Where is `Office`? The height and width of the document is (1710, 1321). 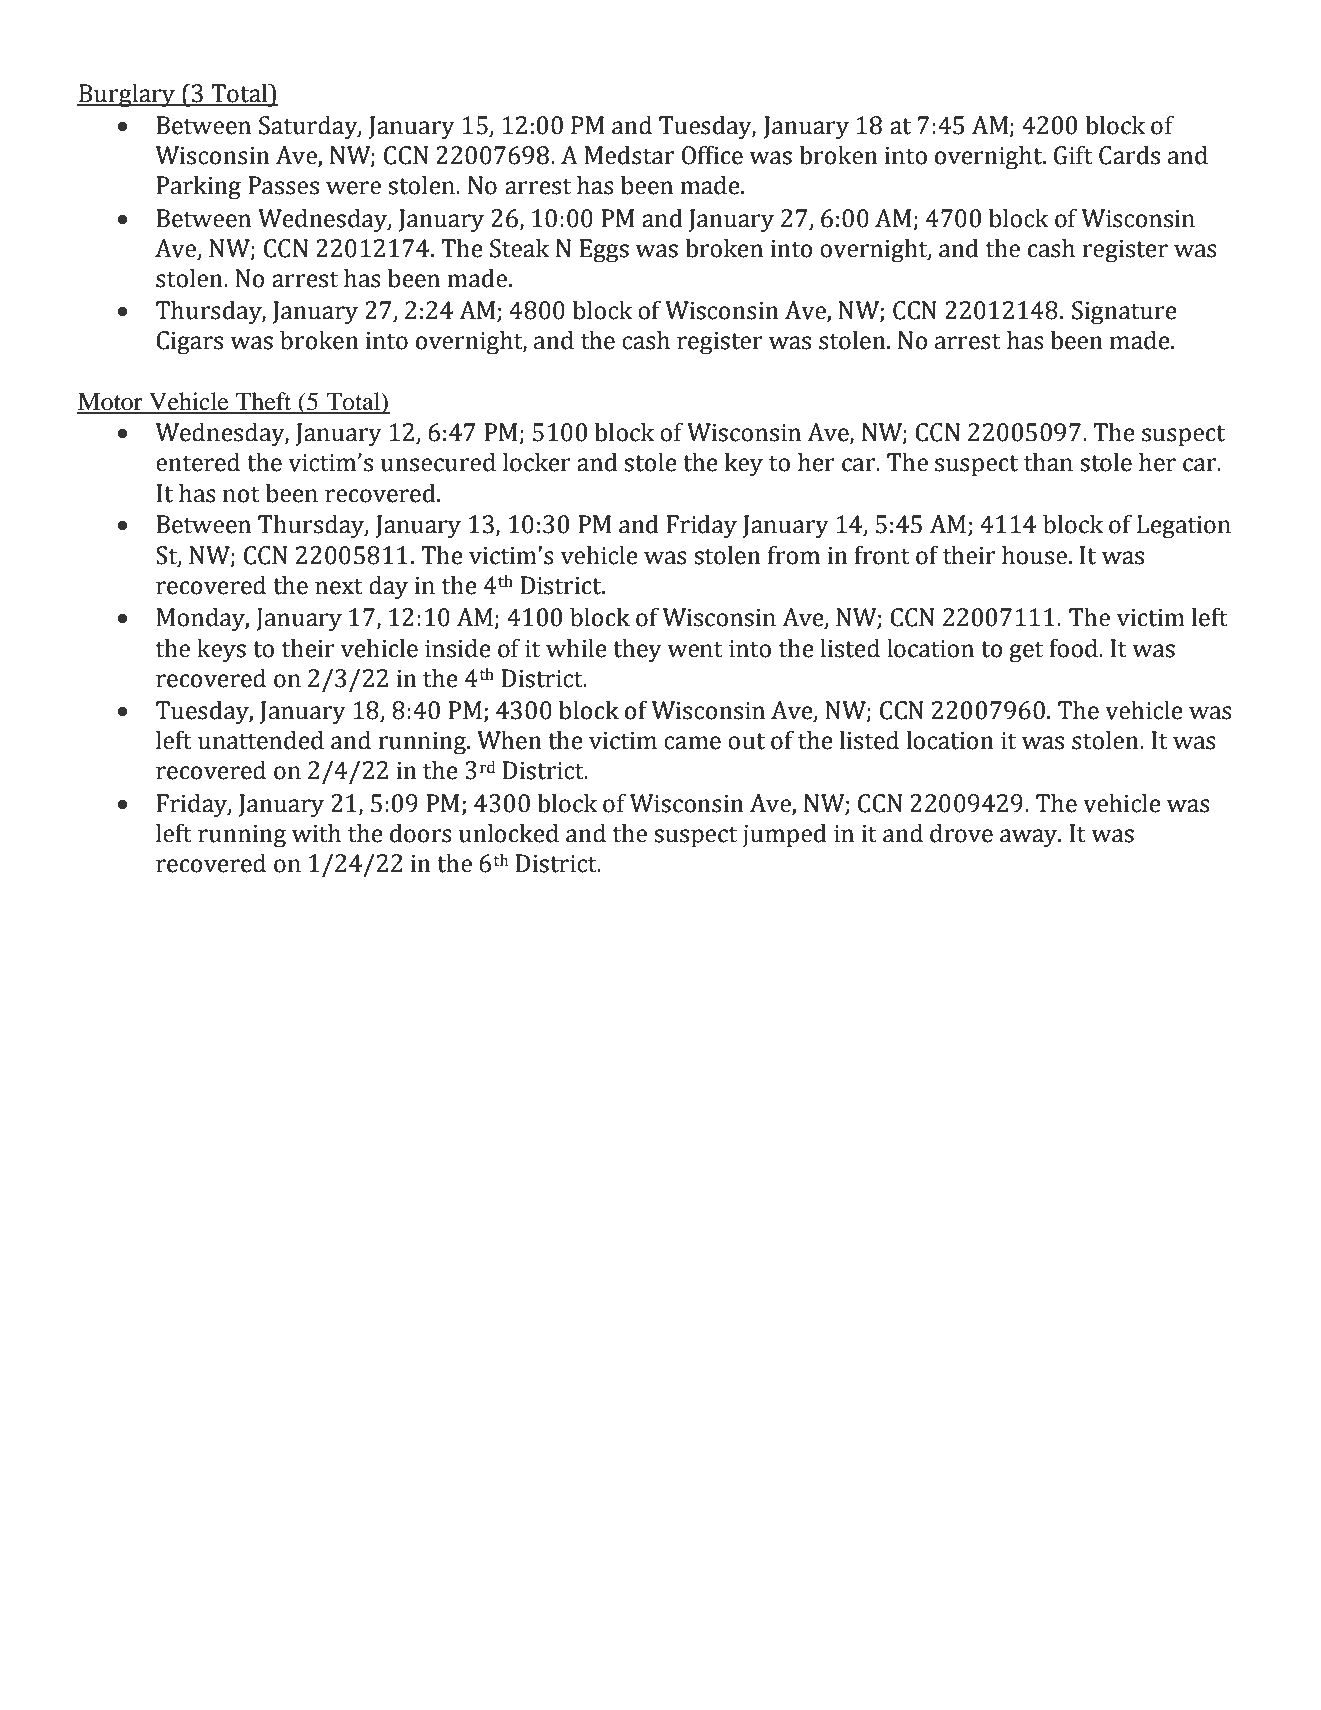
Office is located at coordinates (712, 155).
